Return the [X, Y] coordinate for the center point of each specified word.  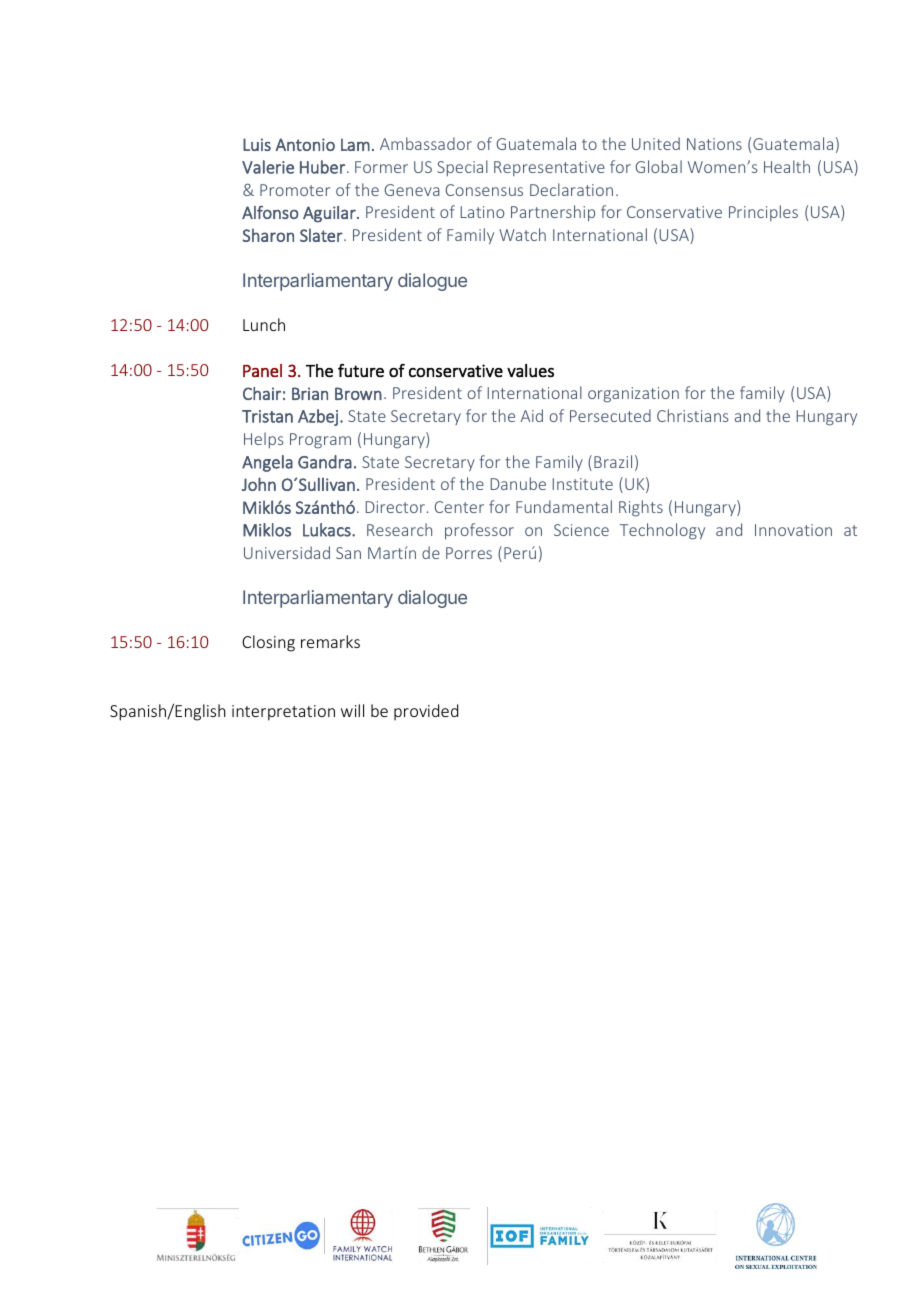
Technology [662, 531]
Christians [693, 415]
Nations [714, 144]
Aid [532, 415]
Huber [322, 167]
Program [320, 441]
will [352, 710]
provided [426, 712]
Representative [549, 168]
